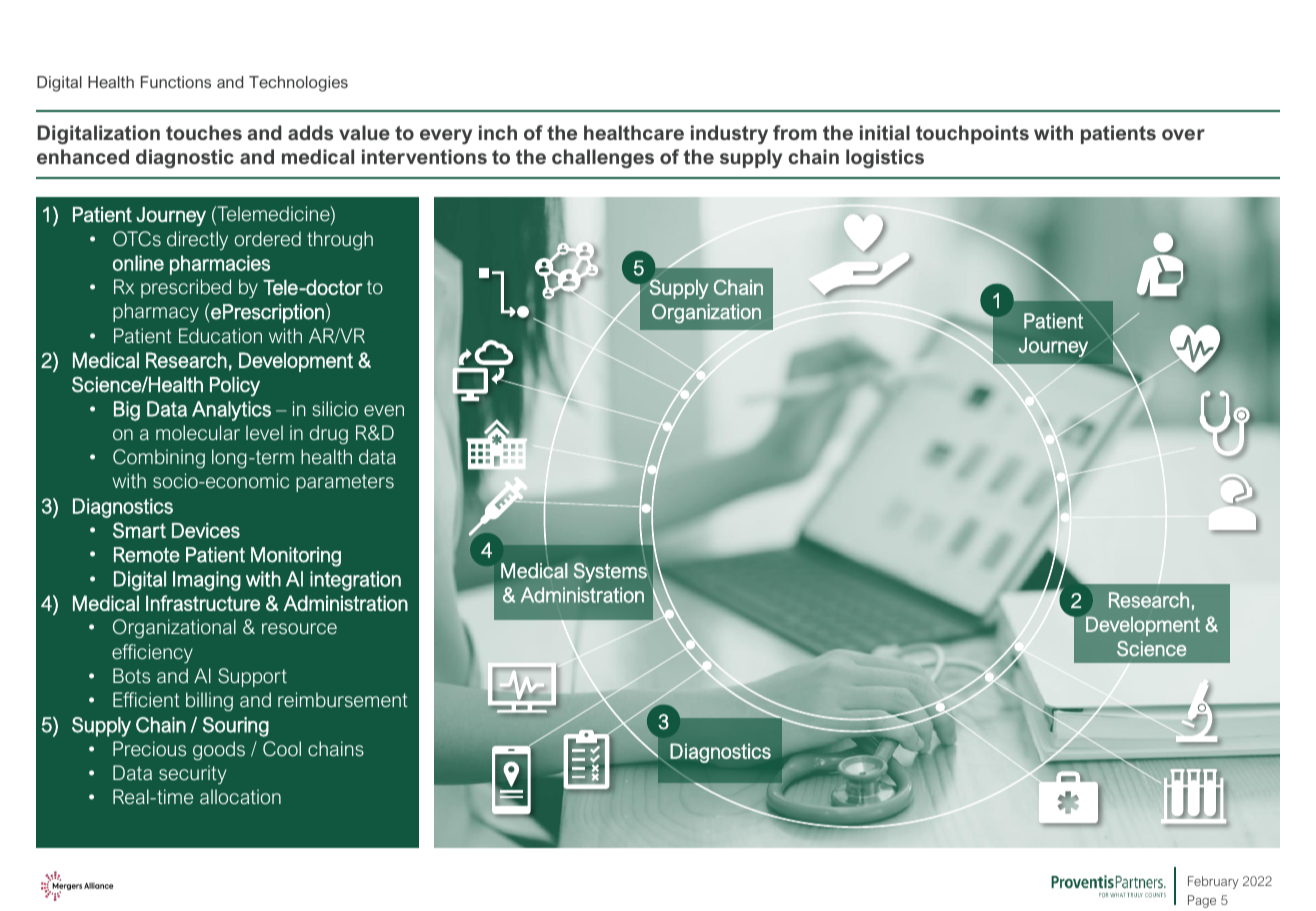 This screenshot has height=911, width=1316. Describe the element at coordinates (885, 158) in the screenshot. I see `logistics` at that location.
